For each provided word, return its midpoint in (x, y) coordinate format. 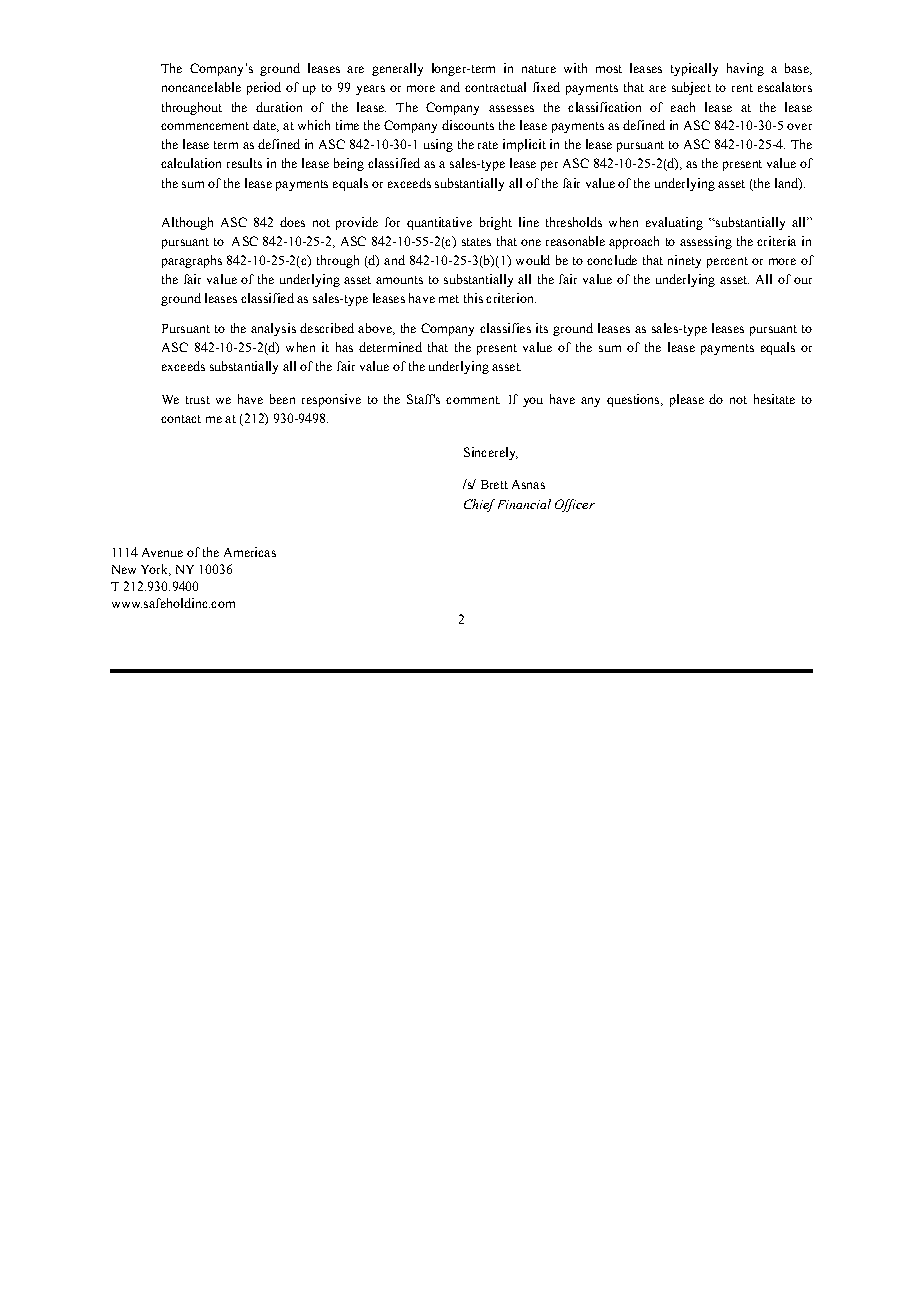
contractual (495, 87)
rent (742, 88)
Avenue (162, 552)
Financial (524, 504)
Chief (479, 505)
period (264, 88)
